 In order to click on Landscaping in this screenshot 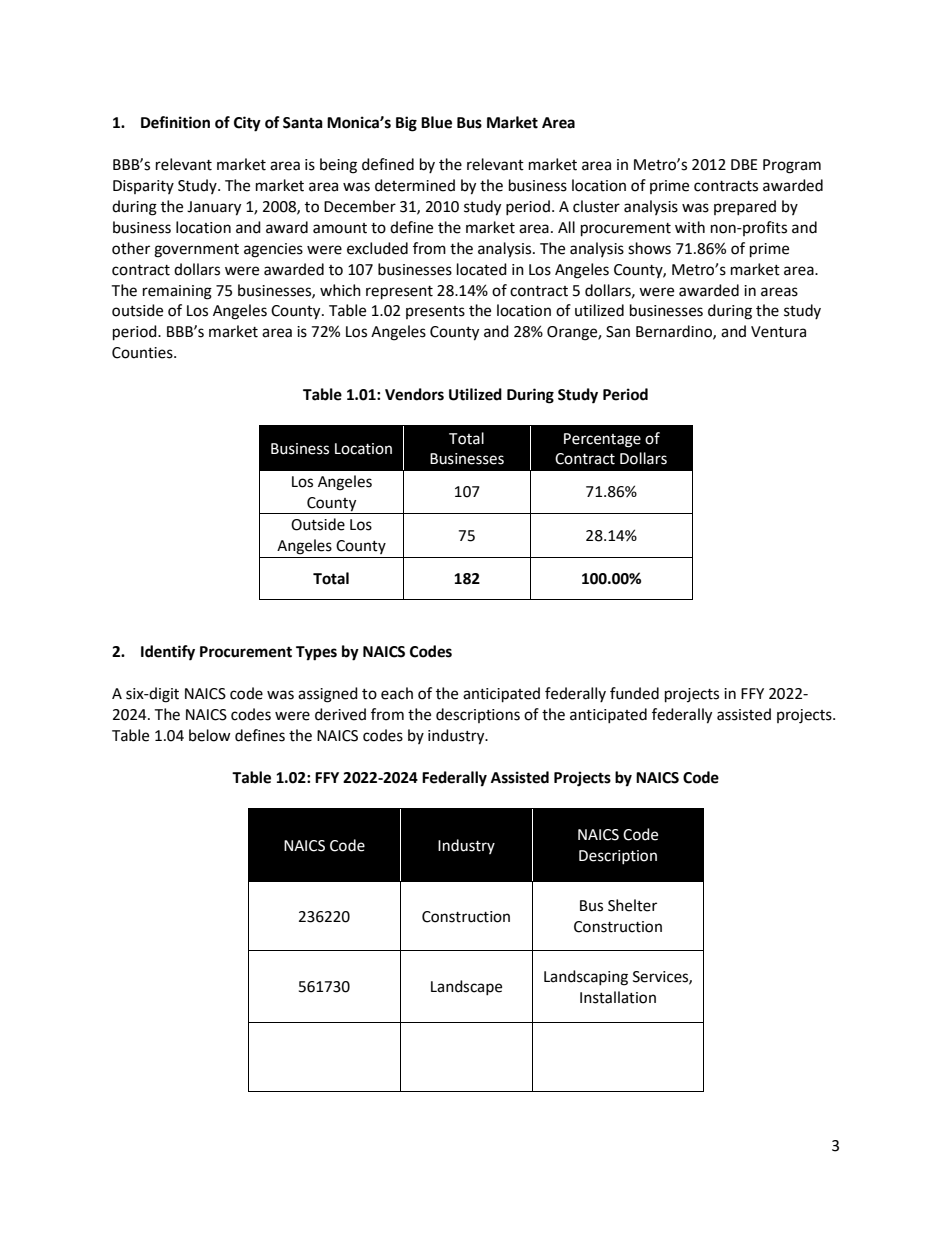, I will do `click(586, 978)`.
